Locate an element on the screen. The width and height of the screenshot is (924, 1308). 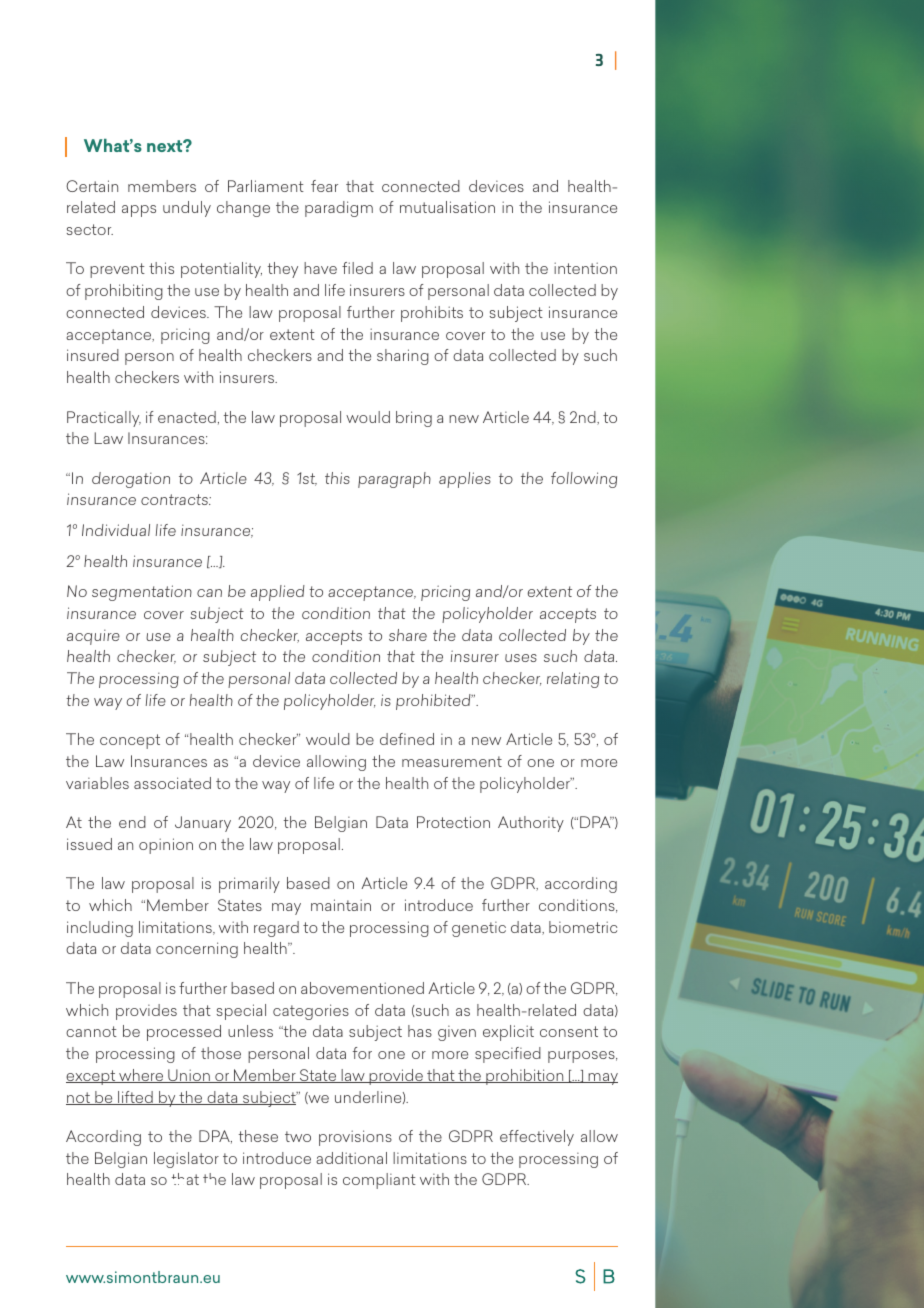
paradigm is located at coordinates (339, 209).
